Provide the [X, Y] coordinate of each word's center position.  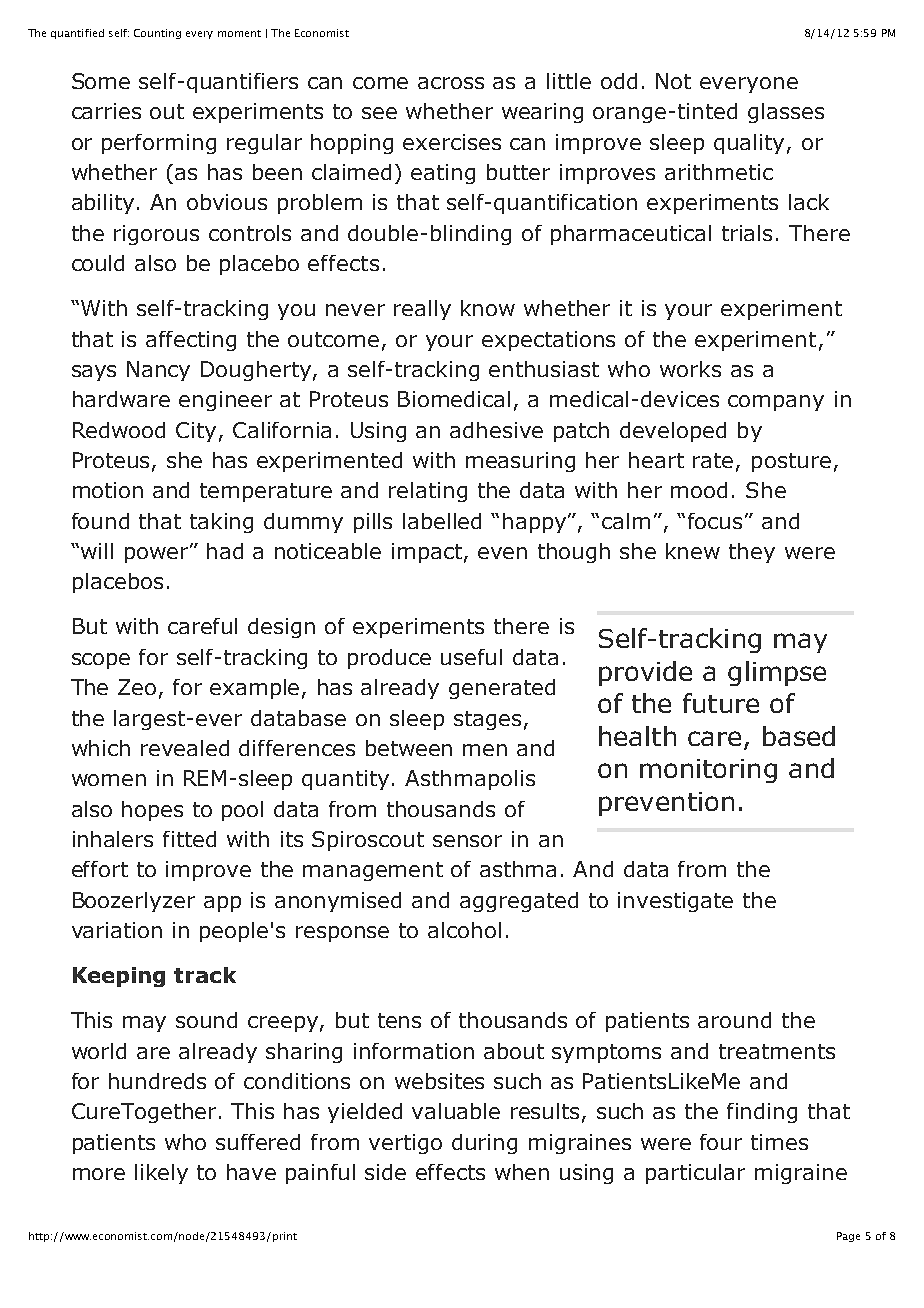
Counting [157, 34]
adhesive [496, 430]
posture [791, 462]
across [451, 83]
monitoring [708, 771]
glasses [786, 113]
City [196, 432]
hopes [152, 811]
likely [161, 1174]
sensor [467, 841]
